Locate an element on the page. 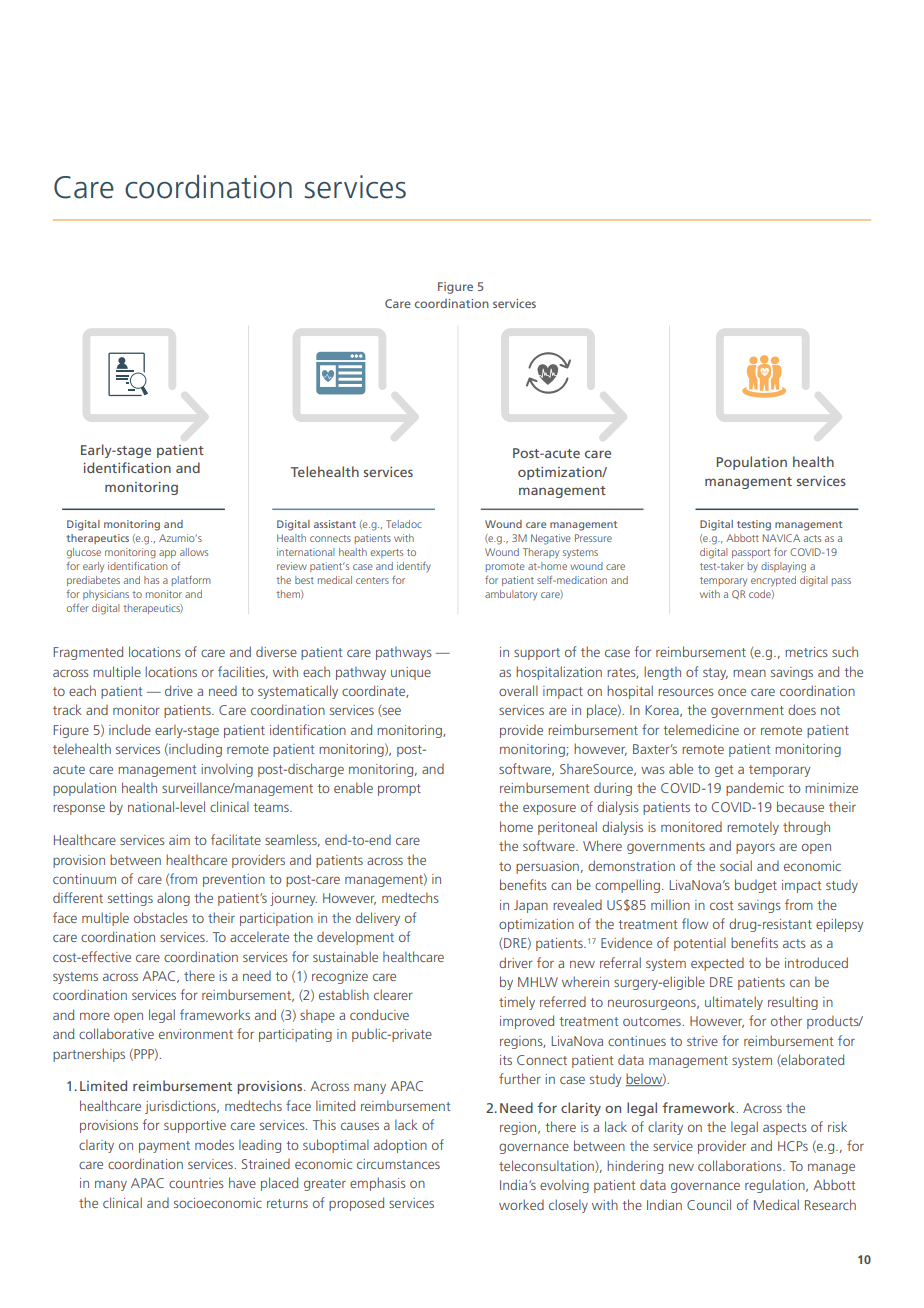 The height and width of the image is (1308, 924). aim is located at coordinates (179, 840).
